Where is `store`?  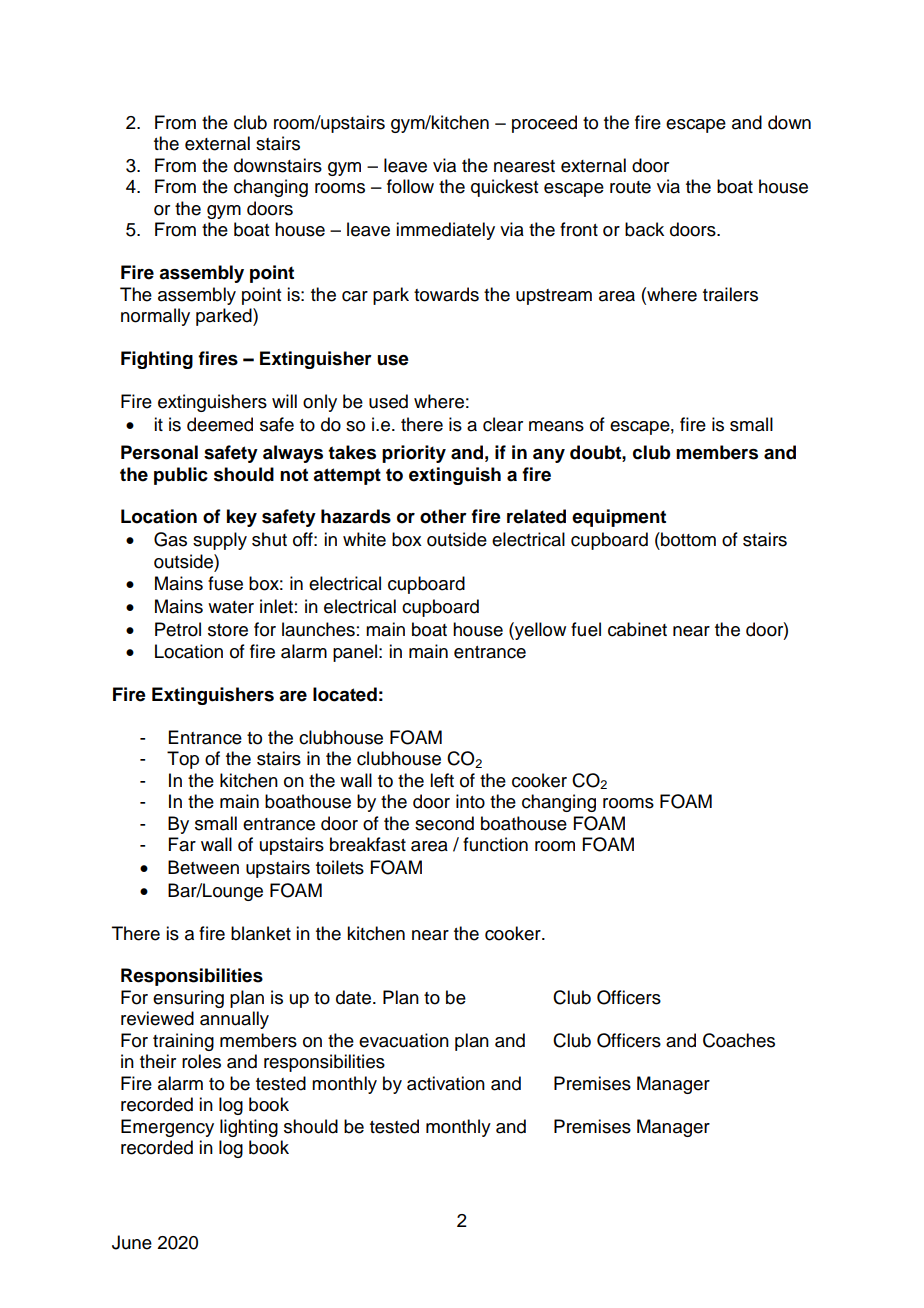
store is located at coordinates (228, 630).
